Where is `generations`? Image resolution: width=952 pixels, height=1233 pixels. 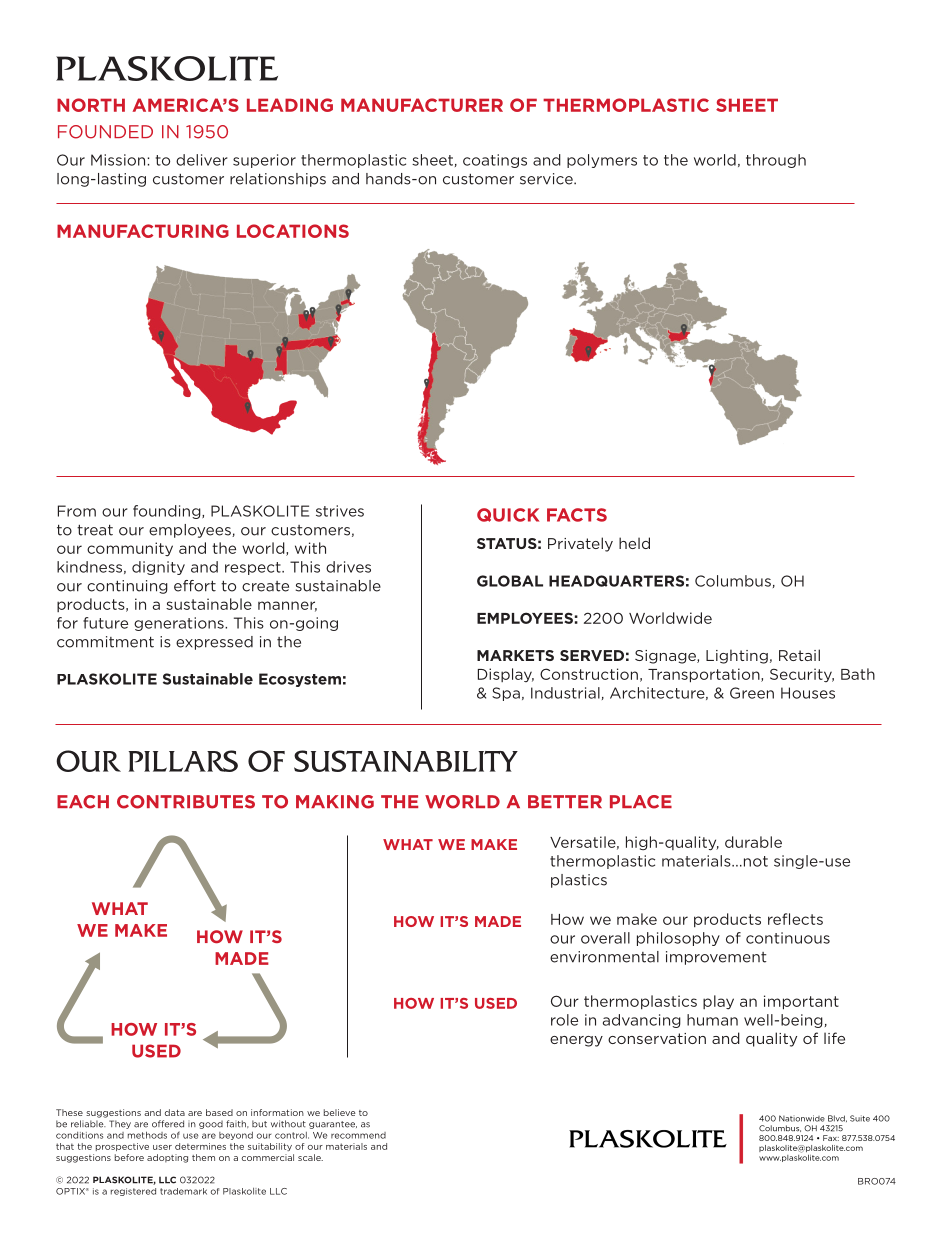 generations is located at coordinates (180, 624).
